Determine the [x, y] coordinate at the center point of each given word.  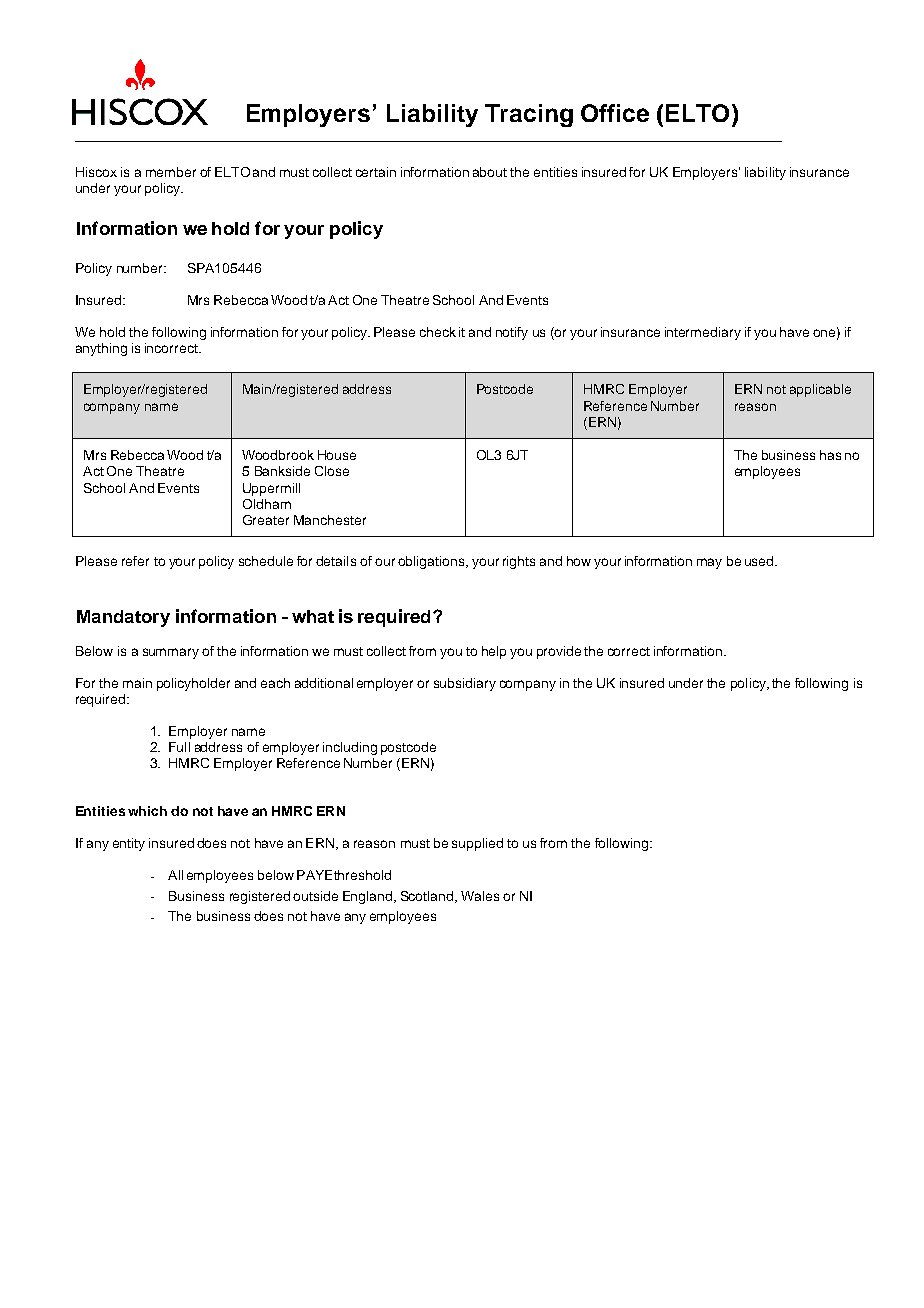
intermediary [703, 333]
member [171, 172]
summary [171, 653]
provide [559, 652]
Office [615, 113]
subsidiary [465, 684]
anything [101, 349]
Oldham [267, 504]
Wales [480, 896]
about [490, 172]
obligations [432, 562]
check [438, 332]
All [175, 875]
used [760, 561]
